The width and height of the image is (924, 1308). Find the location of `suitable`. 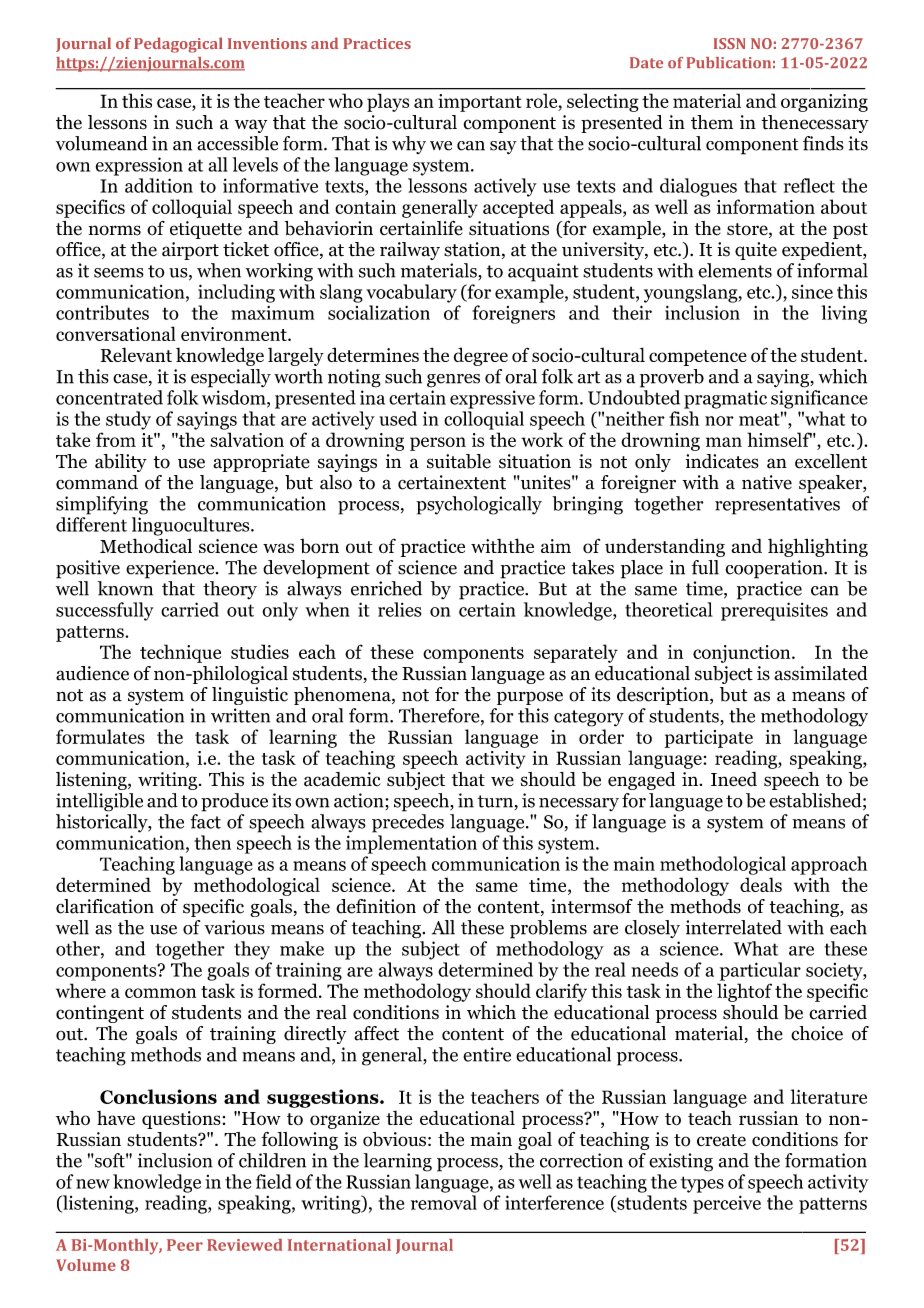

suitable is located at coordinates (459, 461).
